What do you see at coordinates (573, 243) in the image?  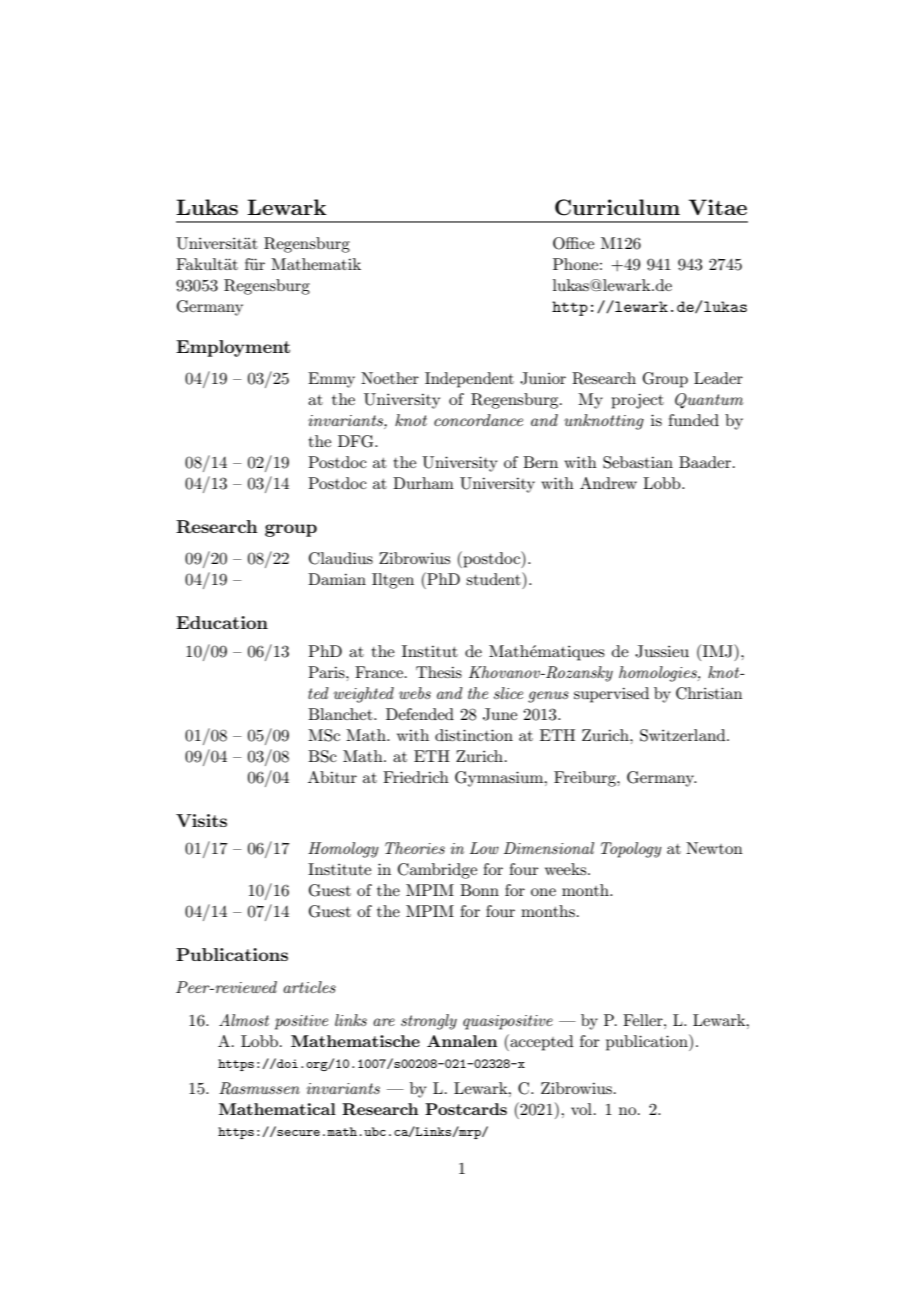 I see `Office` at bounding box center [573, 243].
